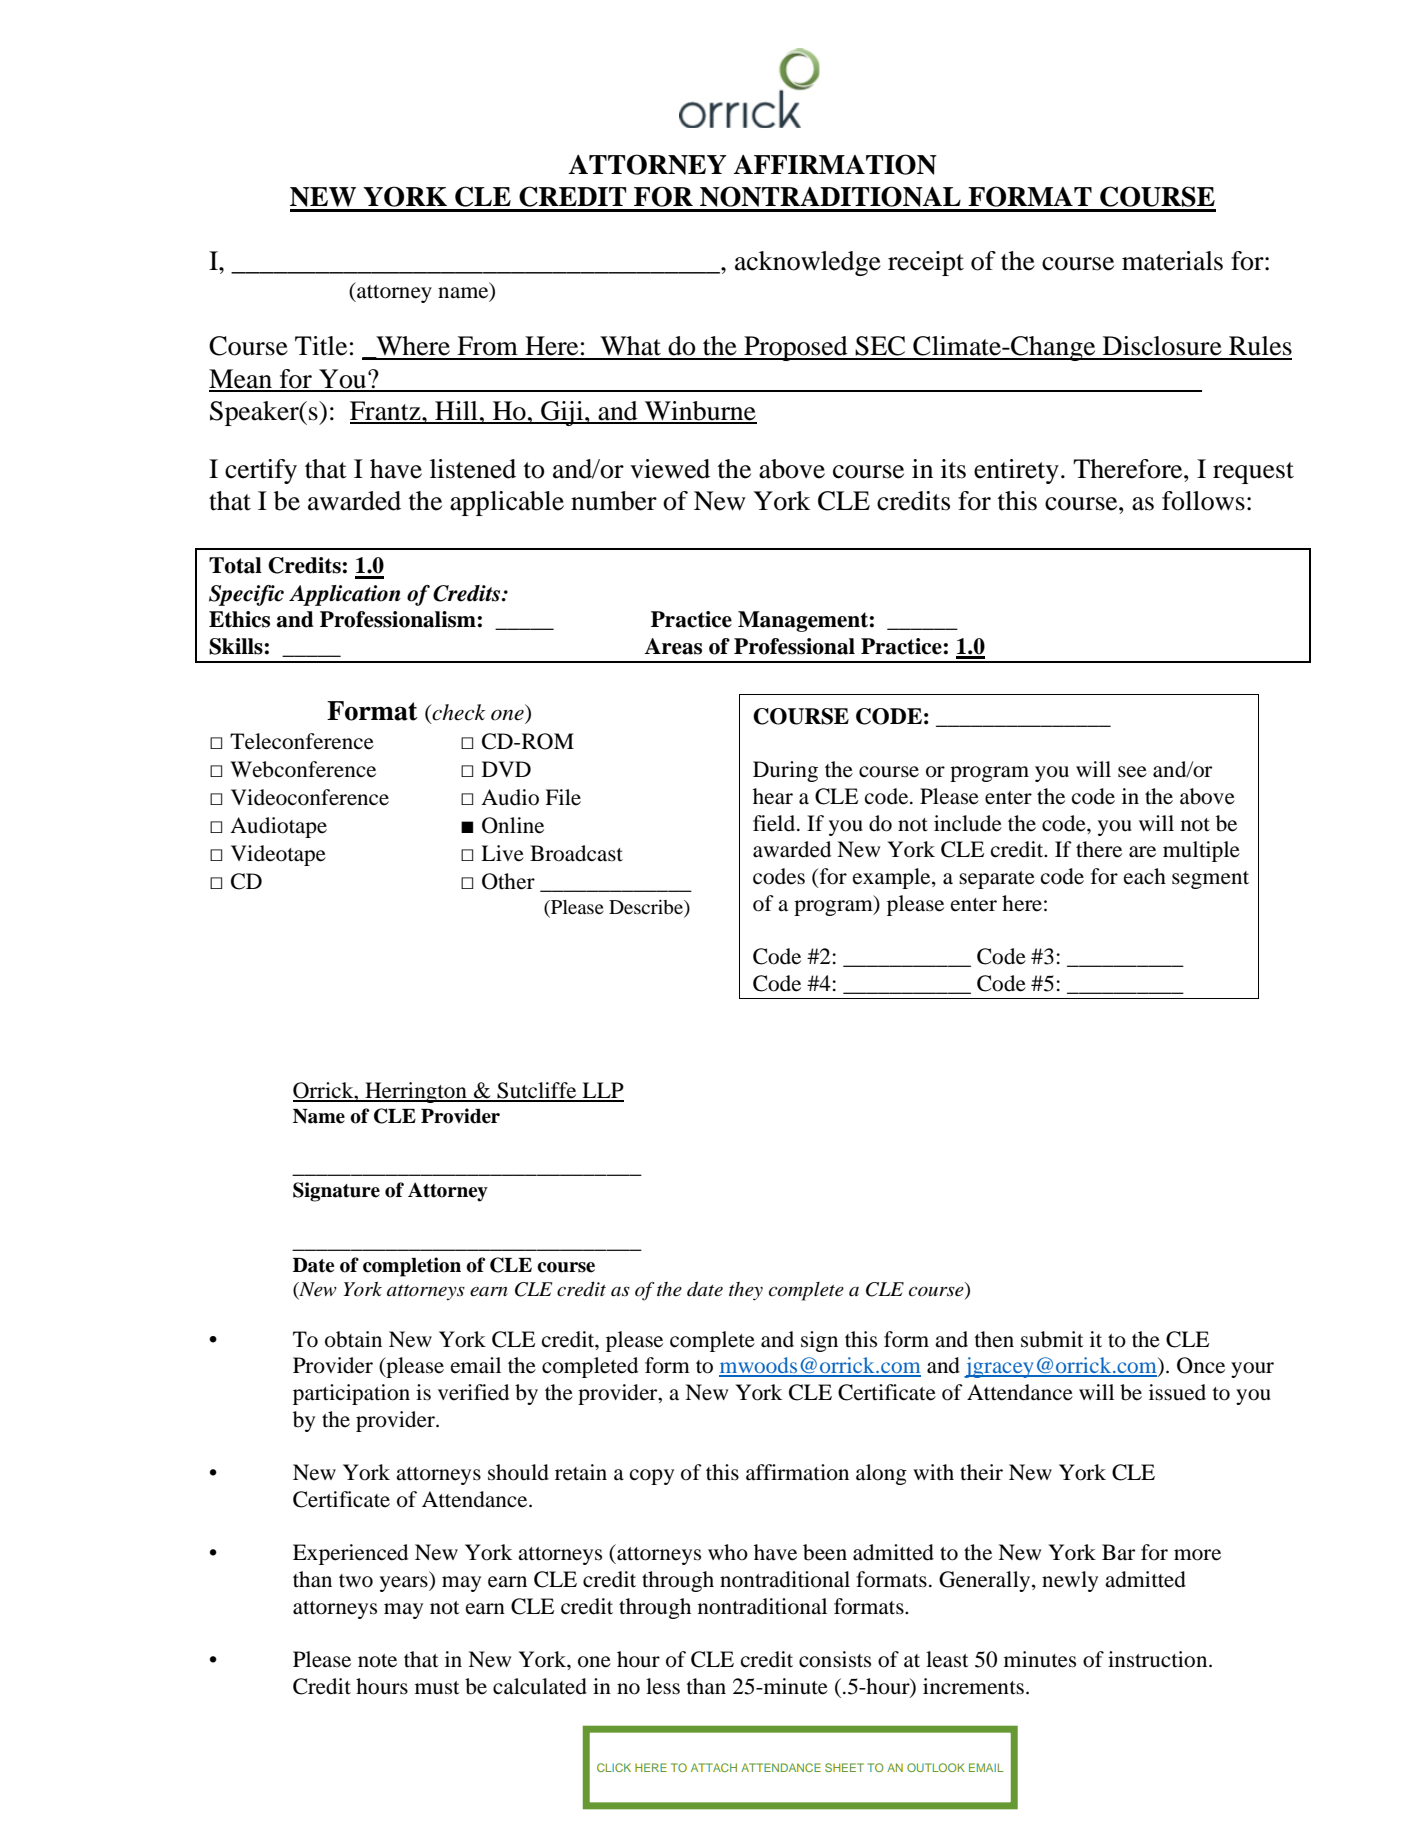  What do you see at coordinates (796, 348) in the image?
I see `Proposed` at bounding box center [796, 348].
